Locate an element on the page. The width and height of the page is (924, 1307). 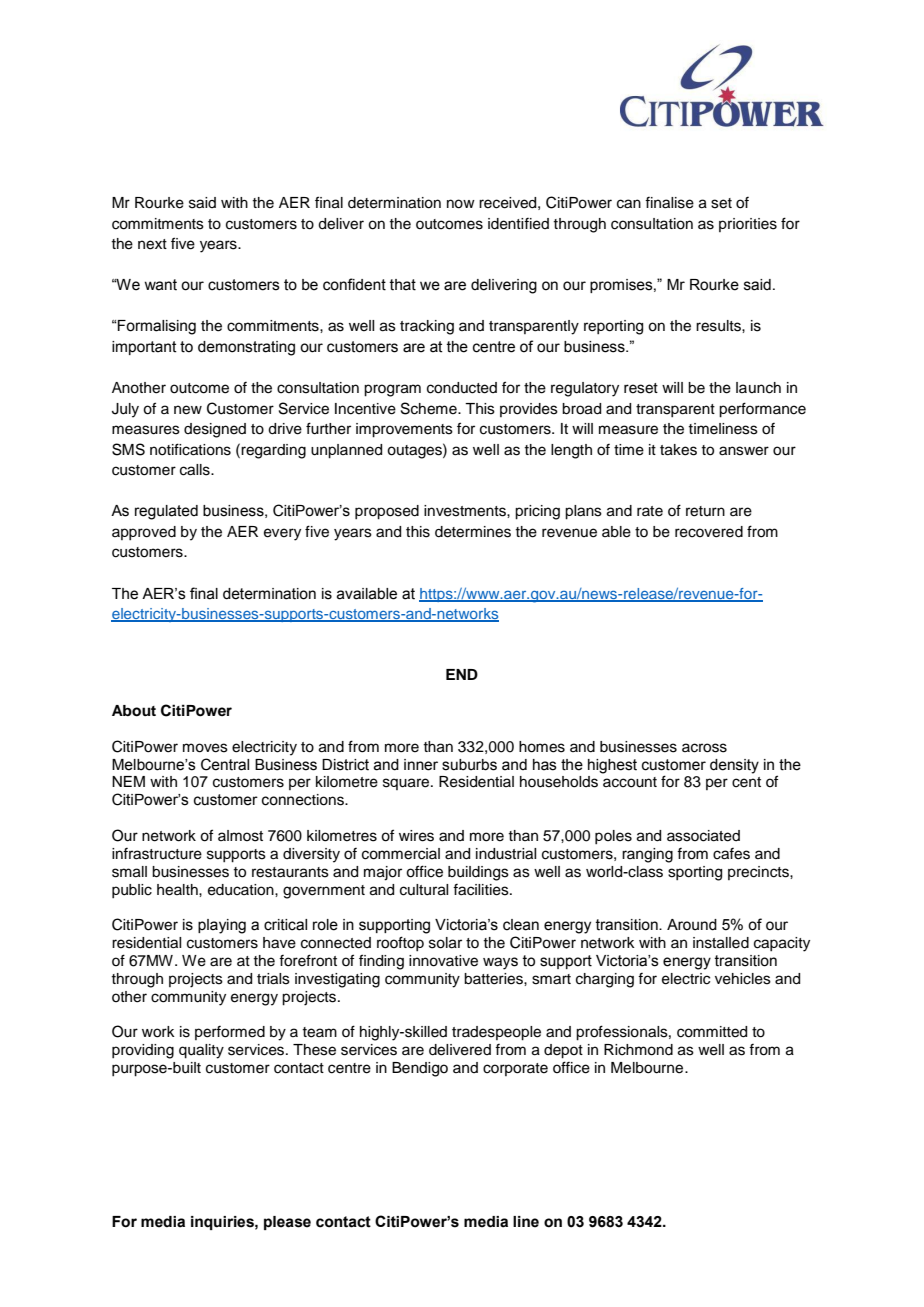
priorities is located at coordinates (748, 225).
